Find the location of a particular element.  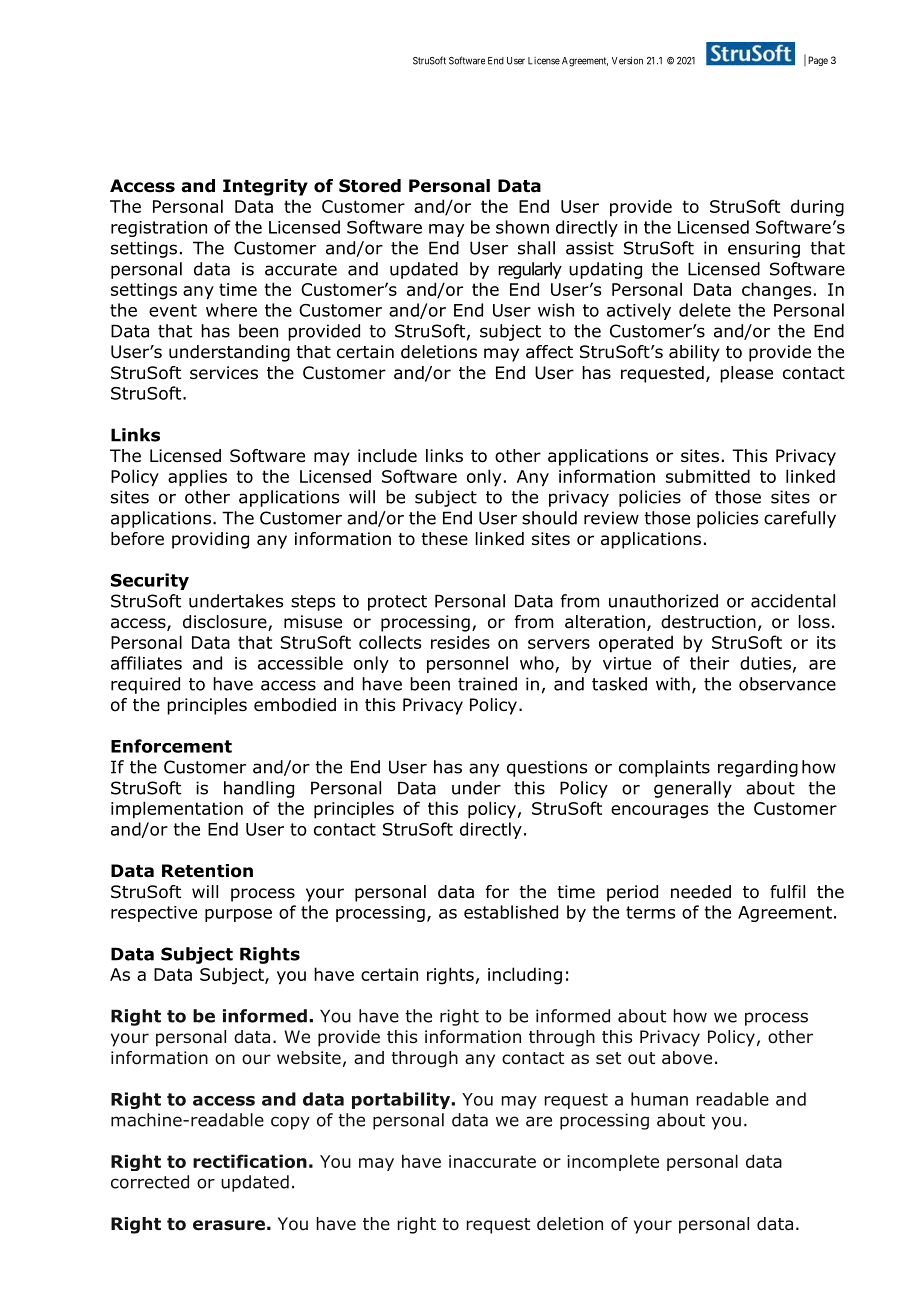

erasure is located at coordinates (229, 1225).
